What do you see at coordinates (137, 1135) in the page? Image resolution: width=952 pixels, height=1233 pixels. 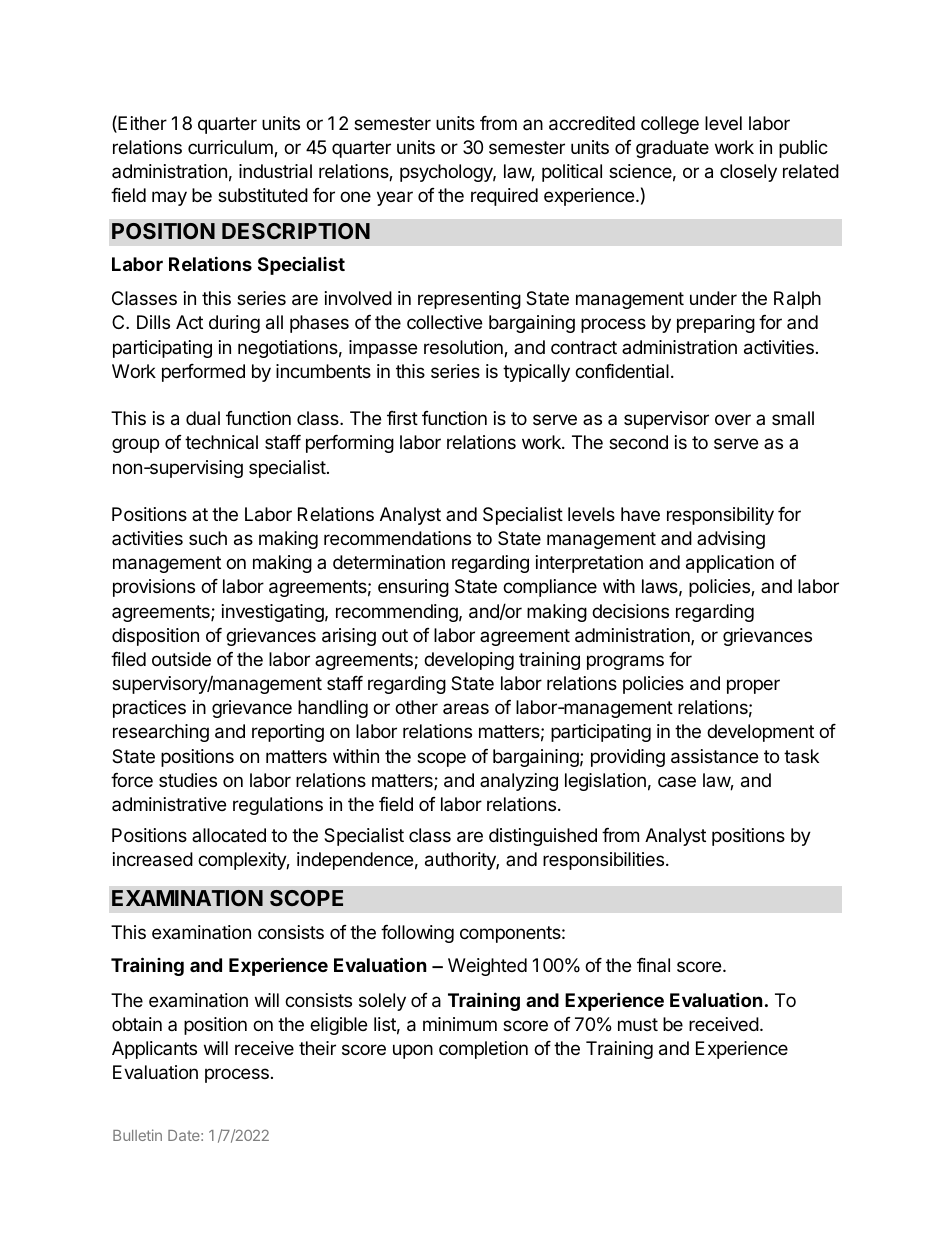 I see `Bulletin` at bounding box center [137, 1135].
